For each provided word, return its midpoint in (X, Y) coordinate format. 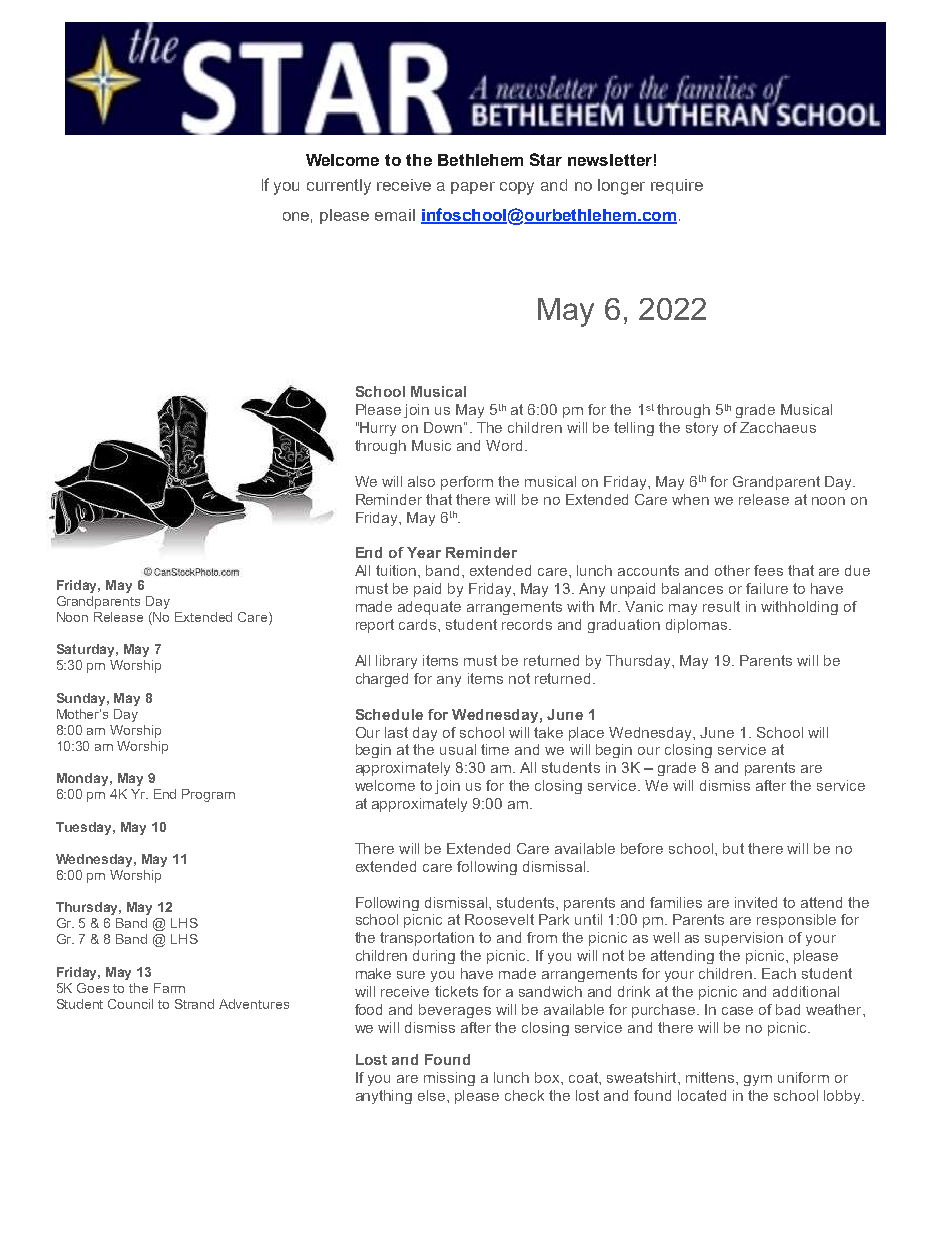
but (733, 848)
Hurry (378, 429)
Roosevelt (499, 919)
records (527, 624)
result (721, 606)
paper (473, 188)
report (375, 626)
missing (449, 1079)
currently (339, 187)
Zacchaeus (778, 427)
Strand (194, 1004)
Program (208, 795)
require (677, 186)
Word (504, 445)
